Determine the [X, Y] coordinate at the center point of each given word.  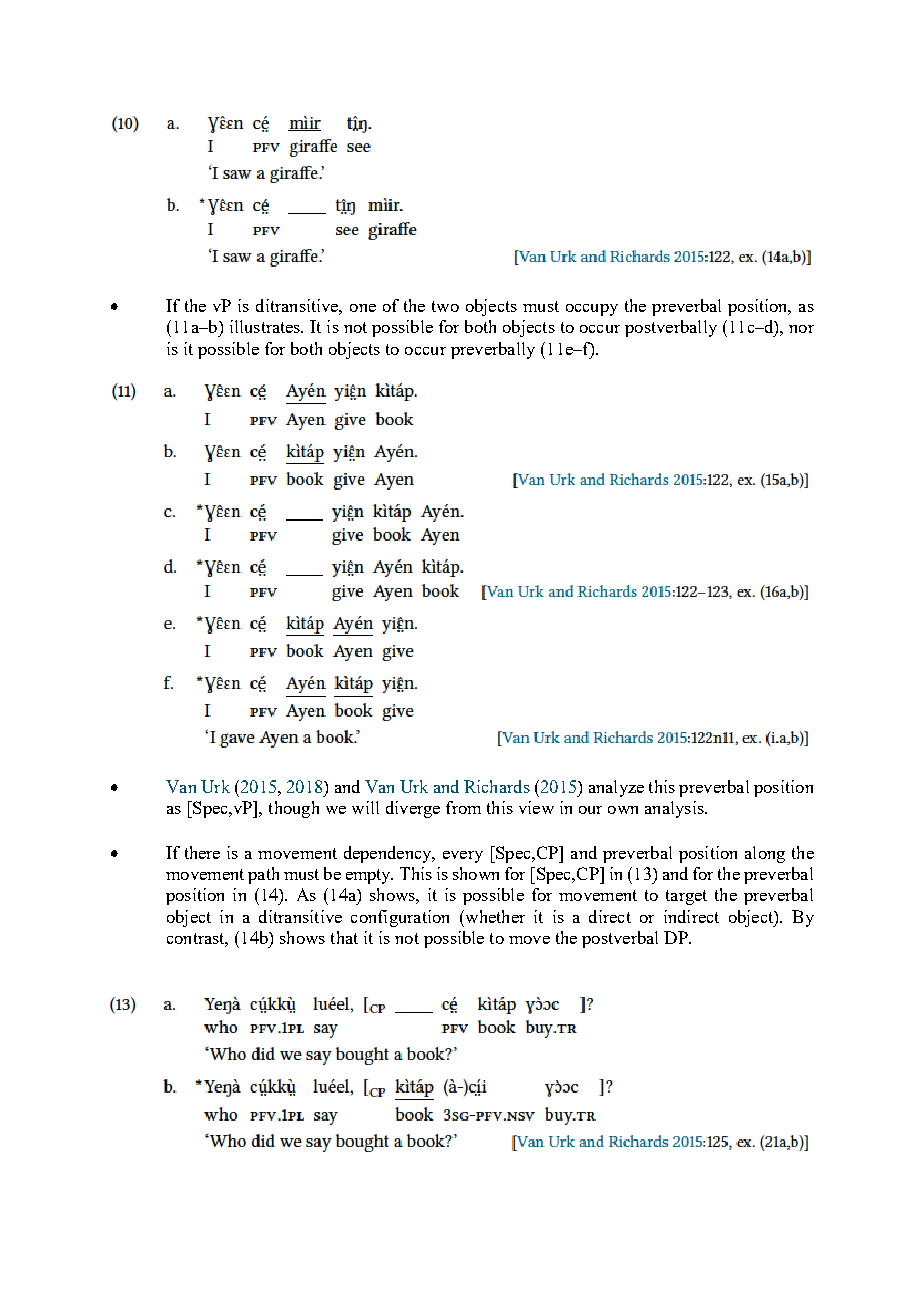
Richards [497, 786]
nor [801, 329]
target [686, 897]
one [363, 308]
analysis [675, 809]
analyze [616, 788]
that [344, 937]
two [445, 306]
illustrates [266, 326]
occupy [592, 310]
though [294, 809]
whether [494, 916]
